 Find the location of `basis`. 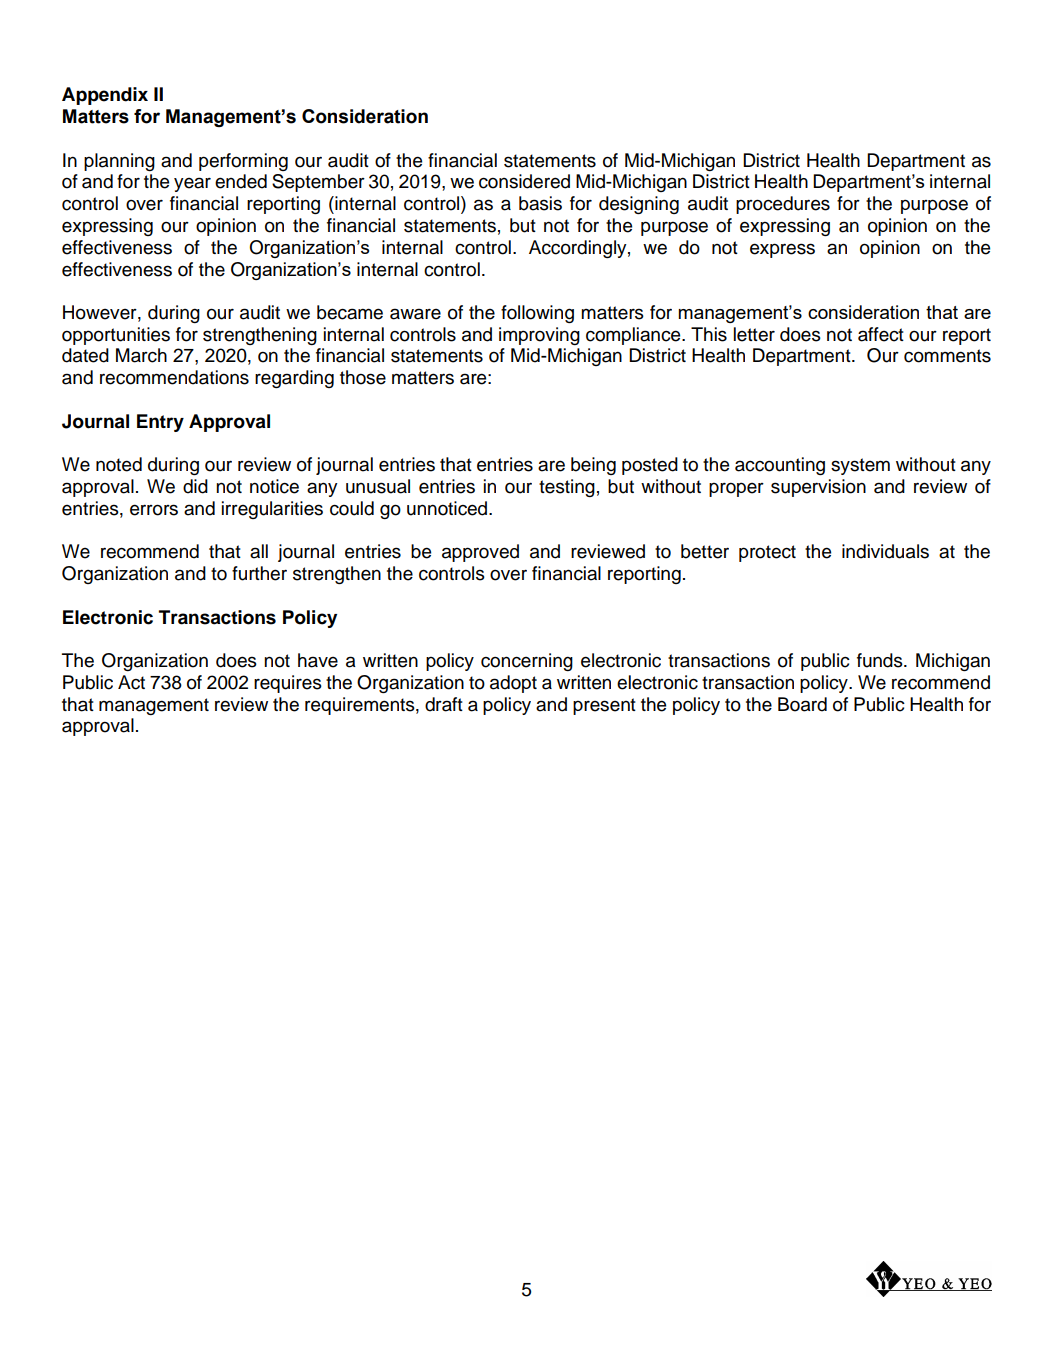

basis is located at coordinates (540, 203).
